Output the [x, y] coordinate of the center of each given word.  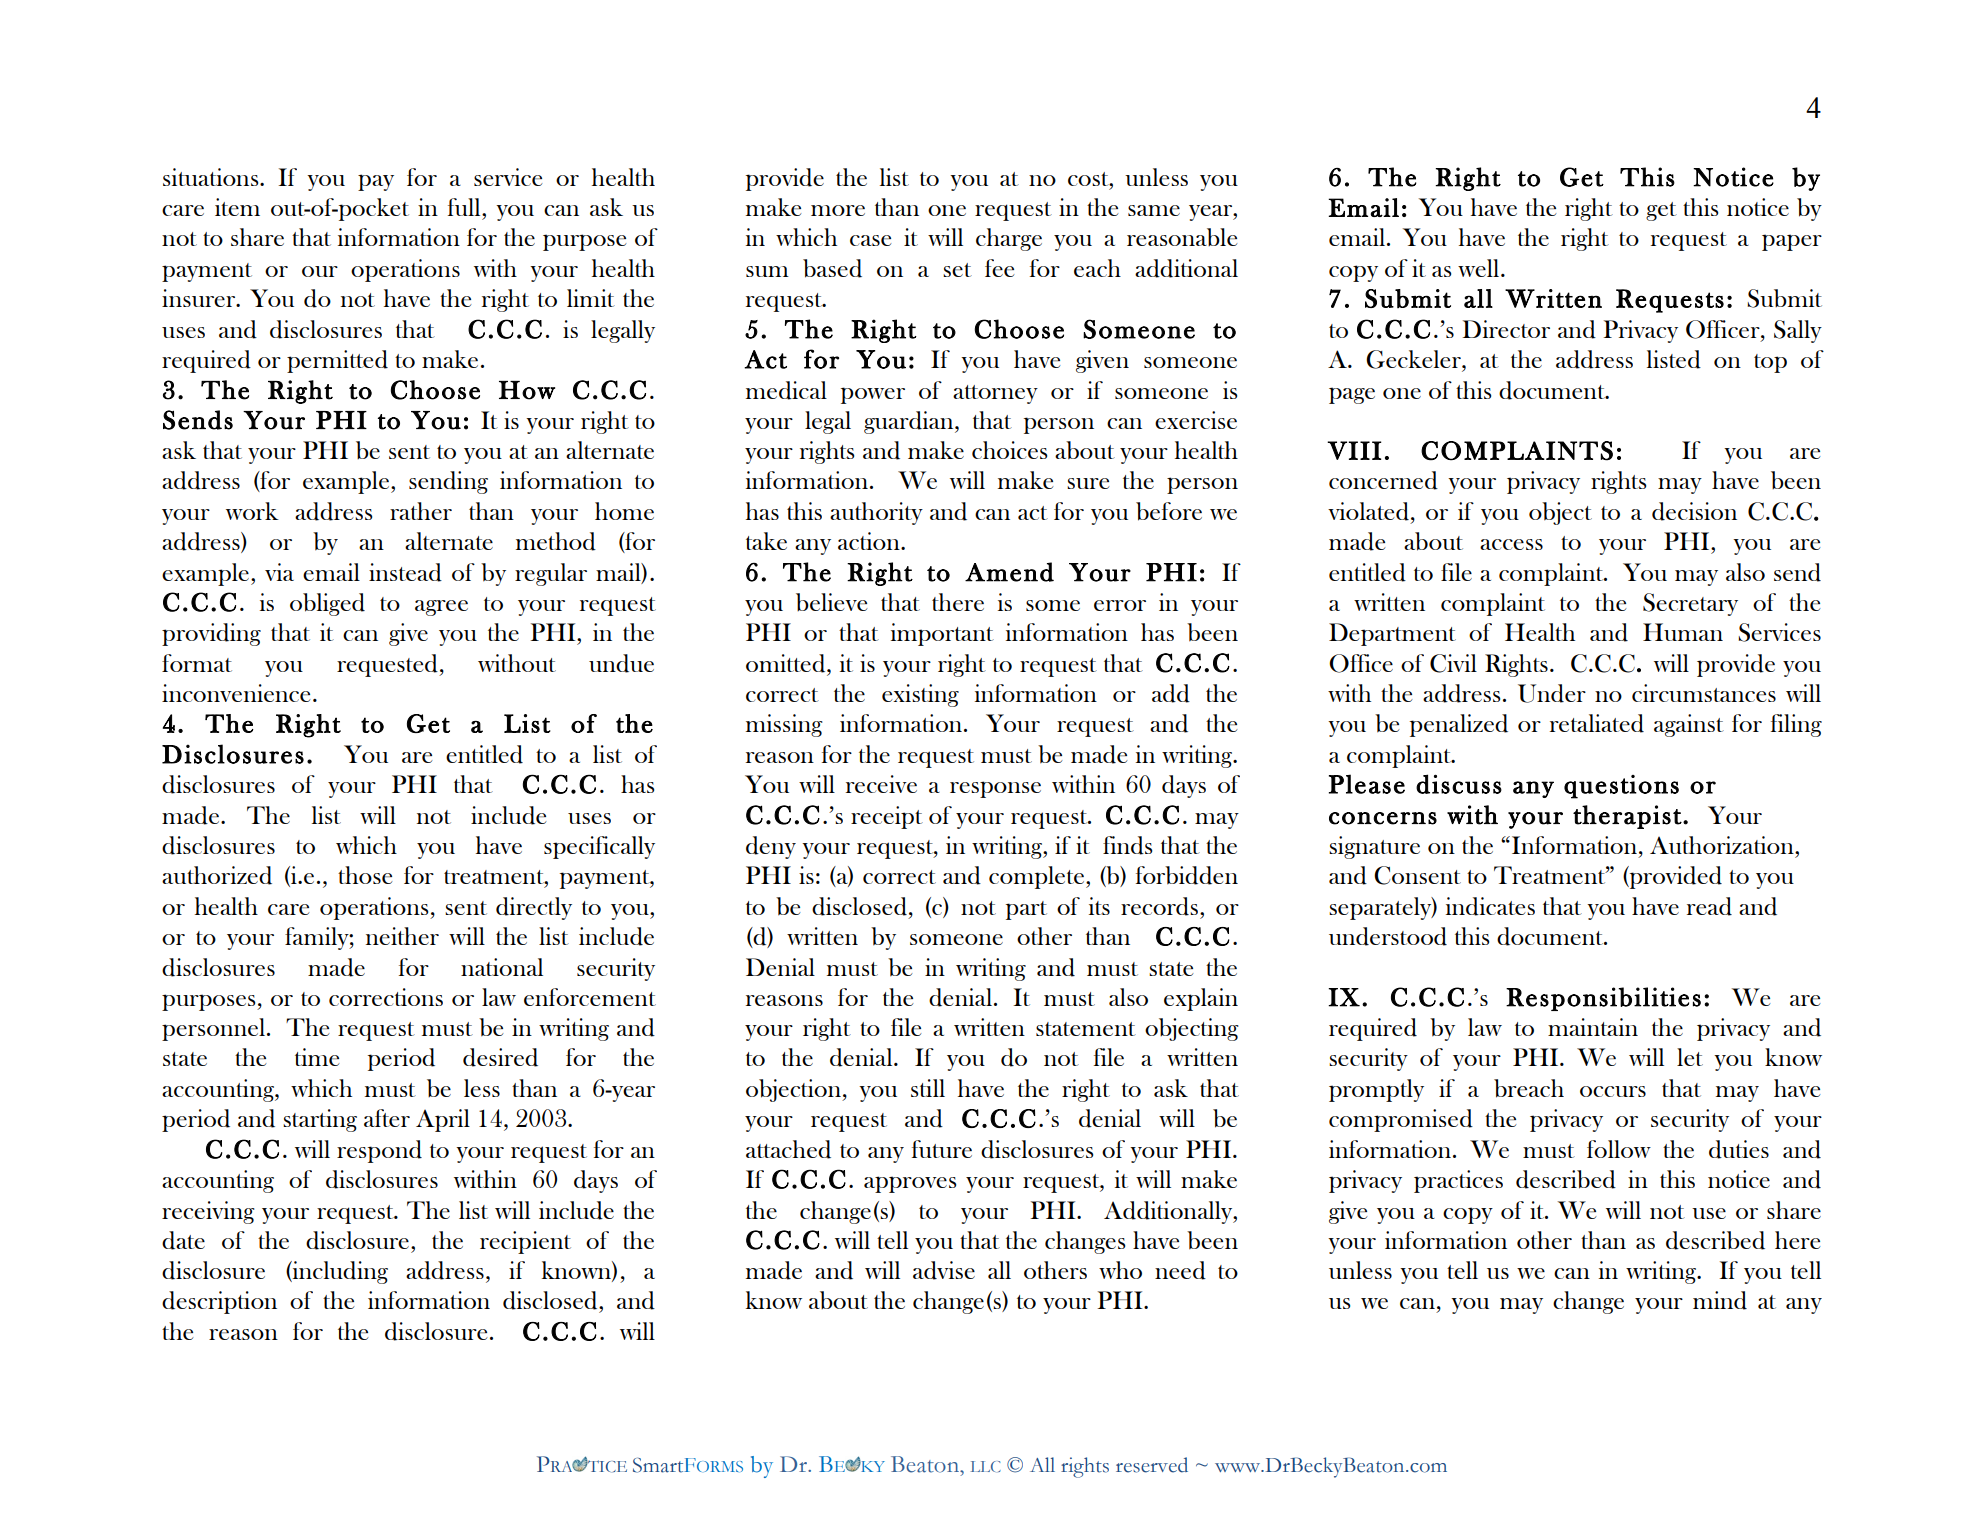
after [387, 1118]
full [465, 207]
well [1480, 268]
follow [1619, 1149]
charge [1009, 239]
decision [1694, 511]
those [365, 875]
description [219, 1302]
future [942, 1149]
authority [876, 513]
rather [421, 511]
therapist [1627, 817]
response [995, 789]
